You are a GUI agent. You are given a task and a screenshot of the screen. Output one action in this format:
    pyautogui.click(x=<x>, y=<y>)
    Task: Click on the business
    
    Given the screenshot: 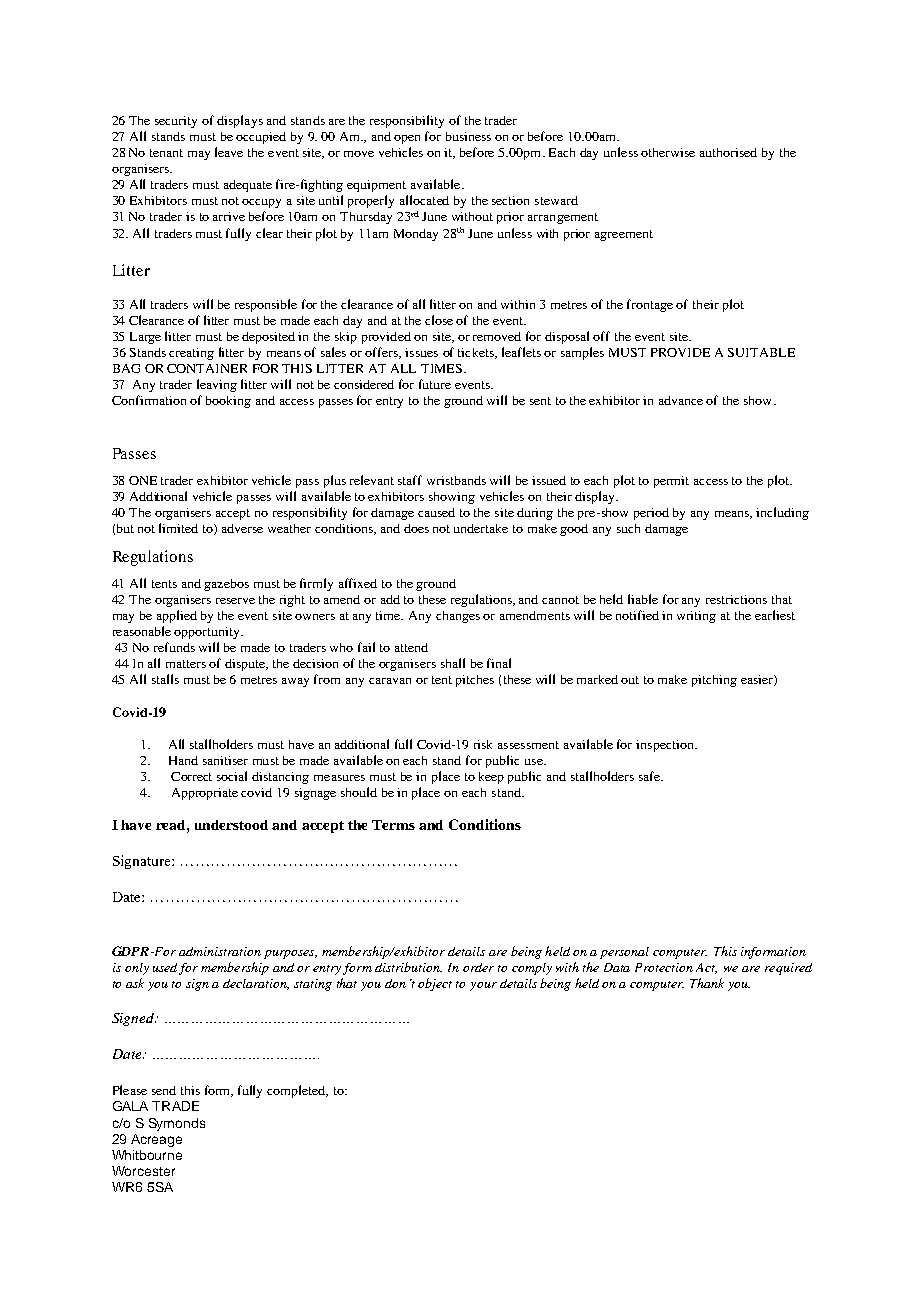 What is the action you would take?
    pyautogui.click(x=468, y=136)
